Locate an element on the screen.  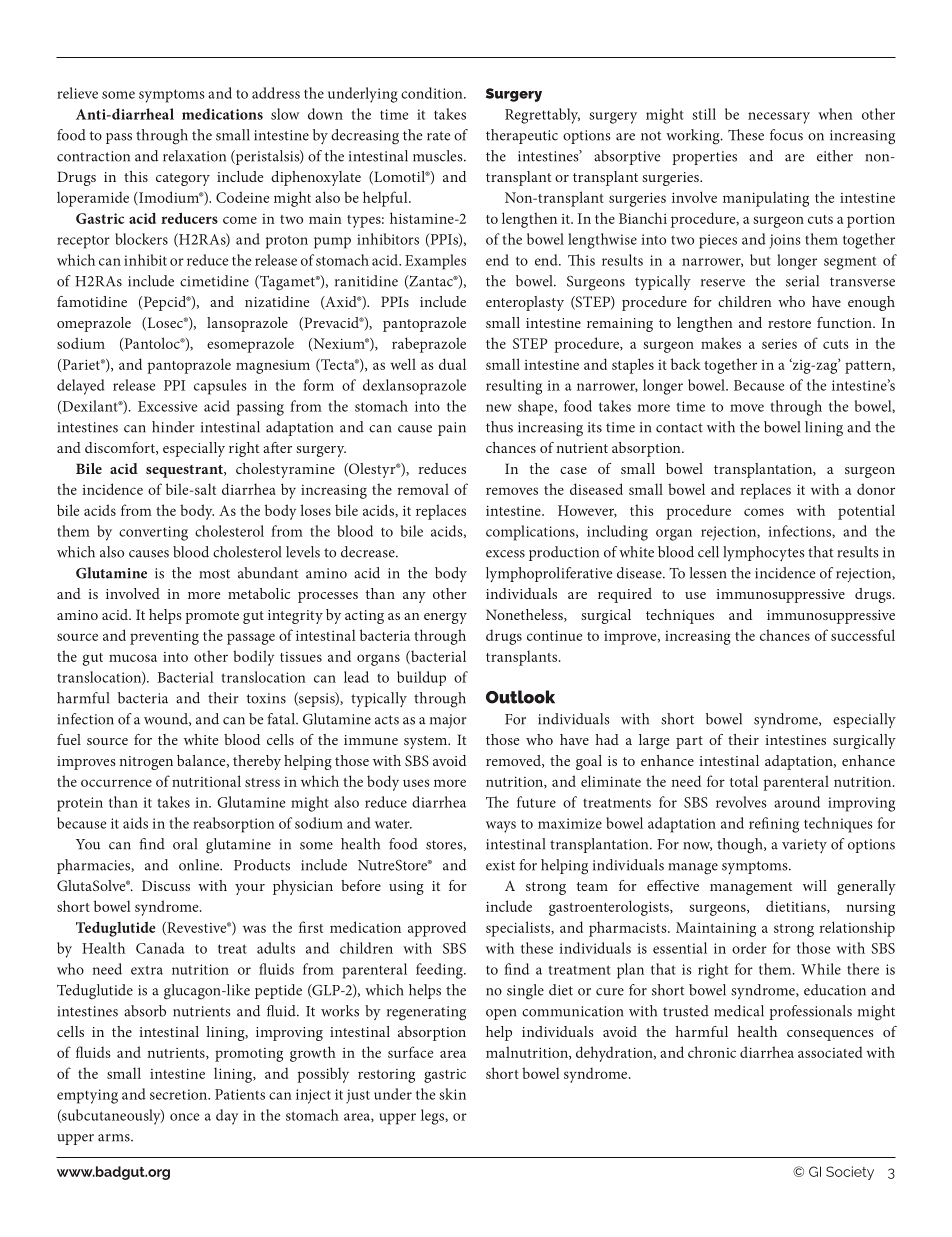
exist is located at coordinates (500, 865).
